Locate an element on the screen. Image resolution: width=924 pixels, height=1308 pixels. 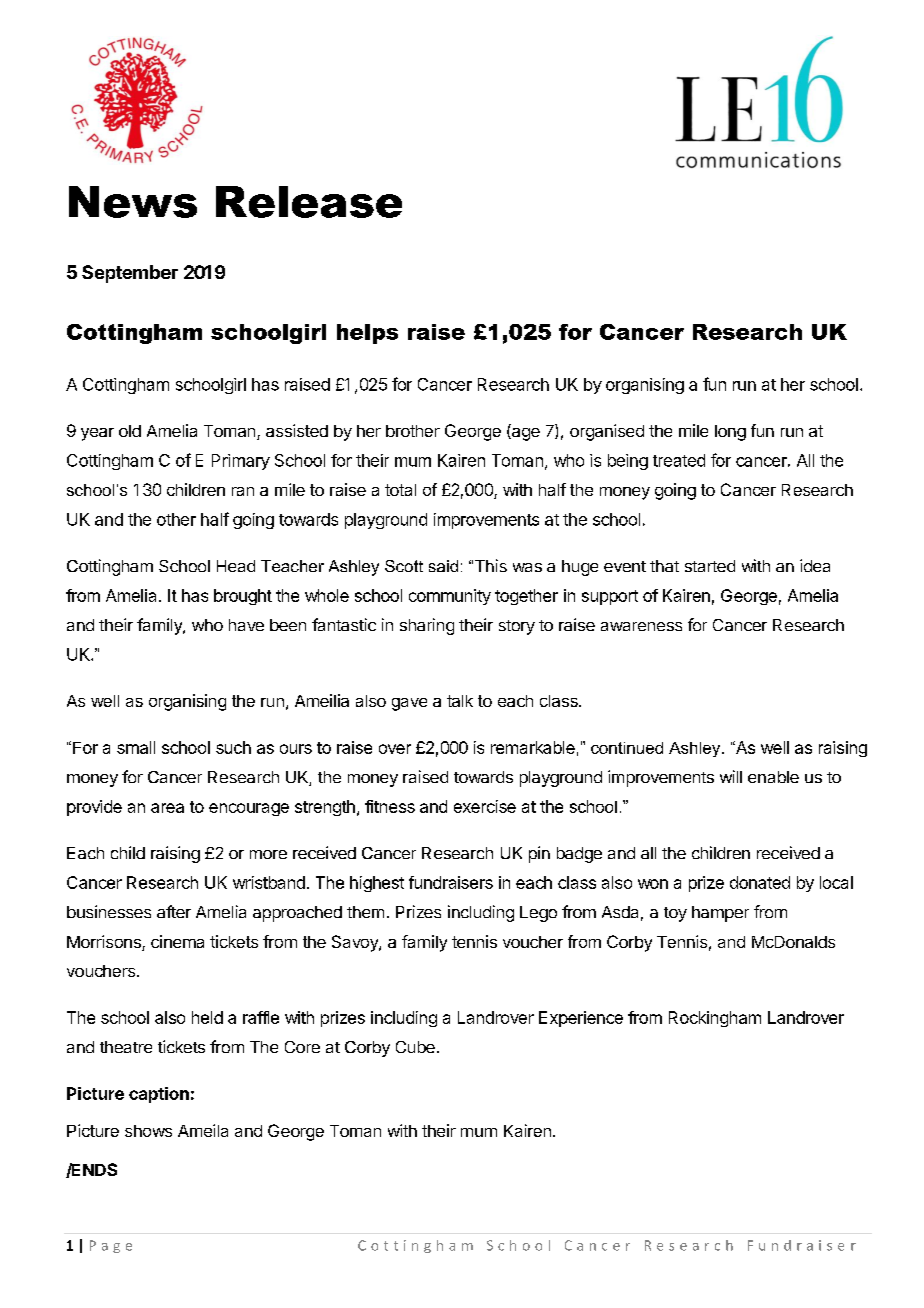
caption is located at coordinates (159, 1095).
